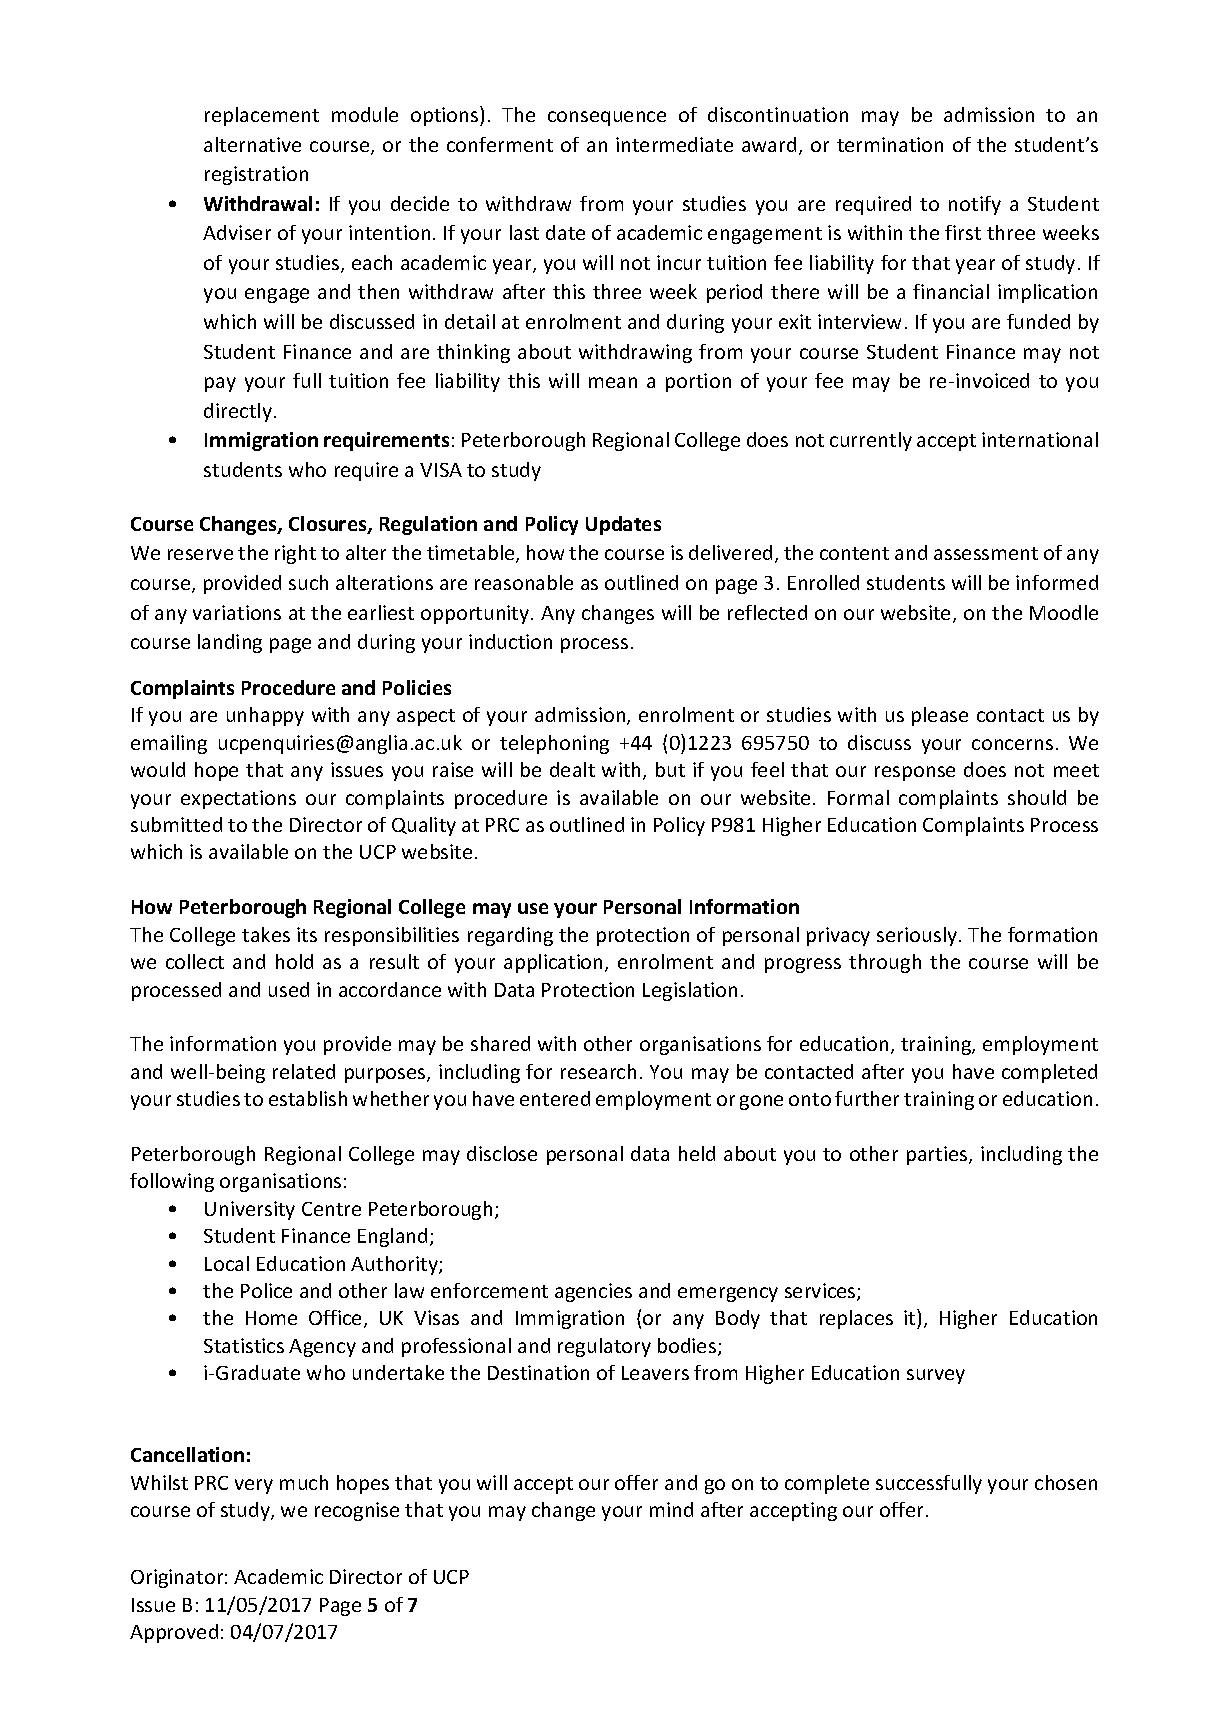 The image size is (1215, 1718). What do you see at coordinates (555, 963) in the screenshot?
I see `application` at bounding box center [555, 963].
